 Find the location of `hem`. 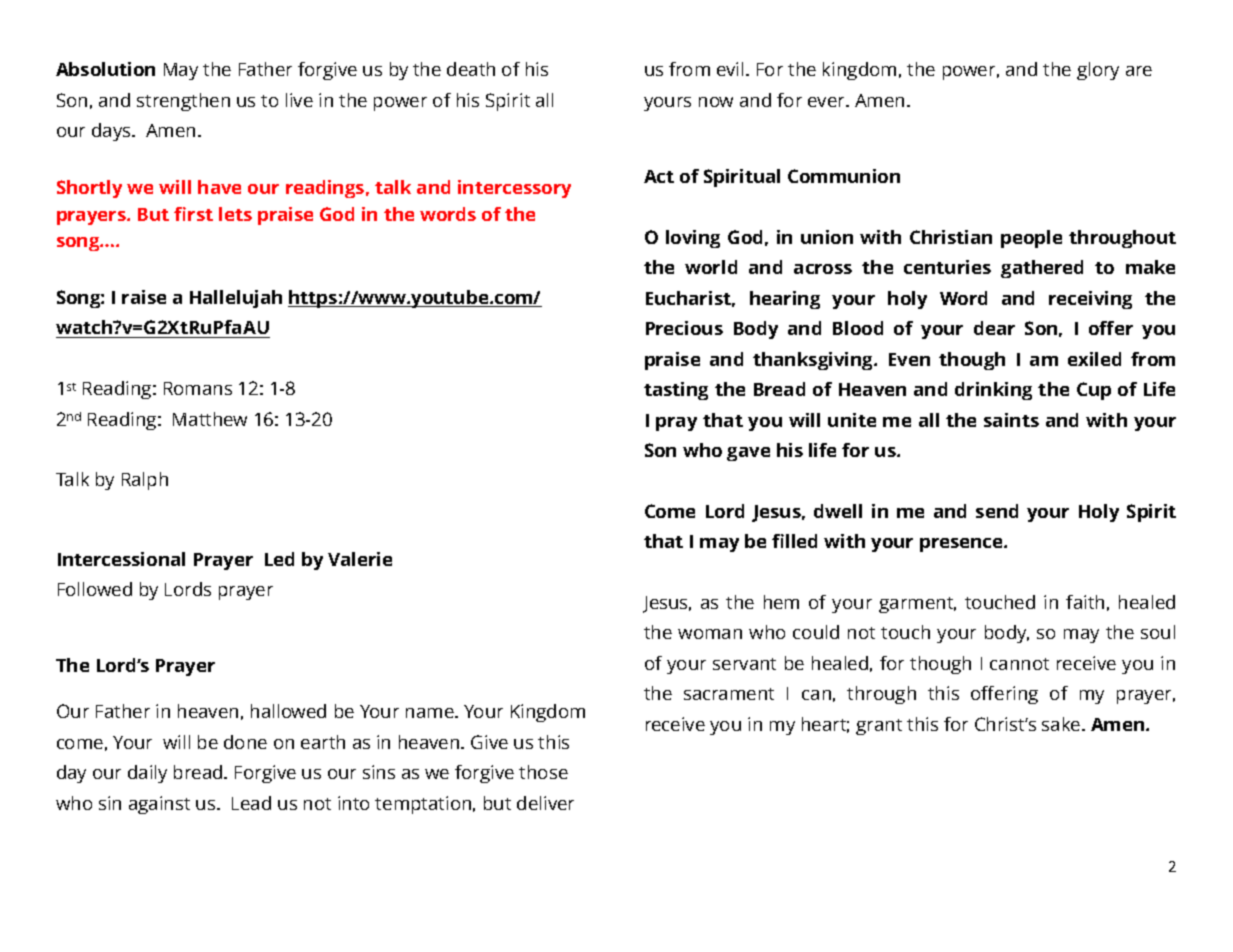

hem is located at coordinates (781, 602).
